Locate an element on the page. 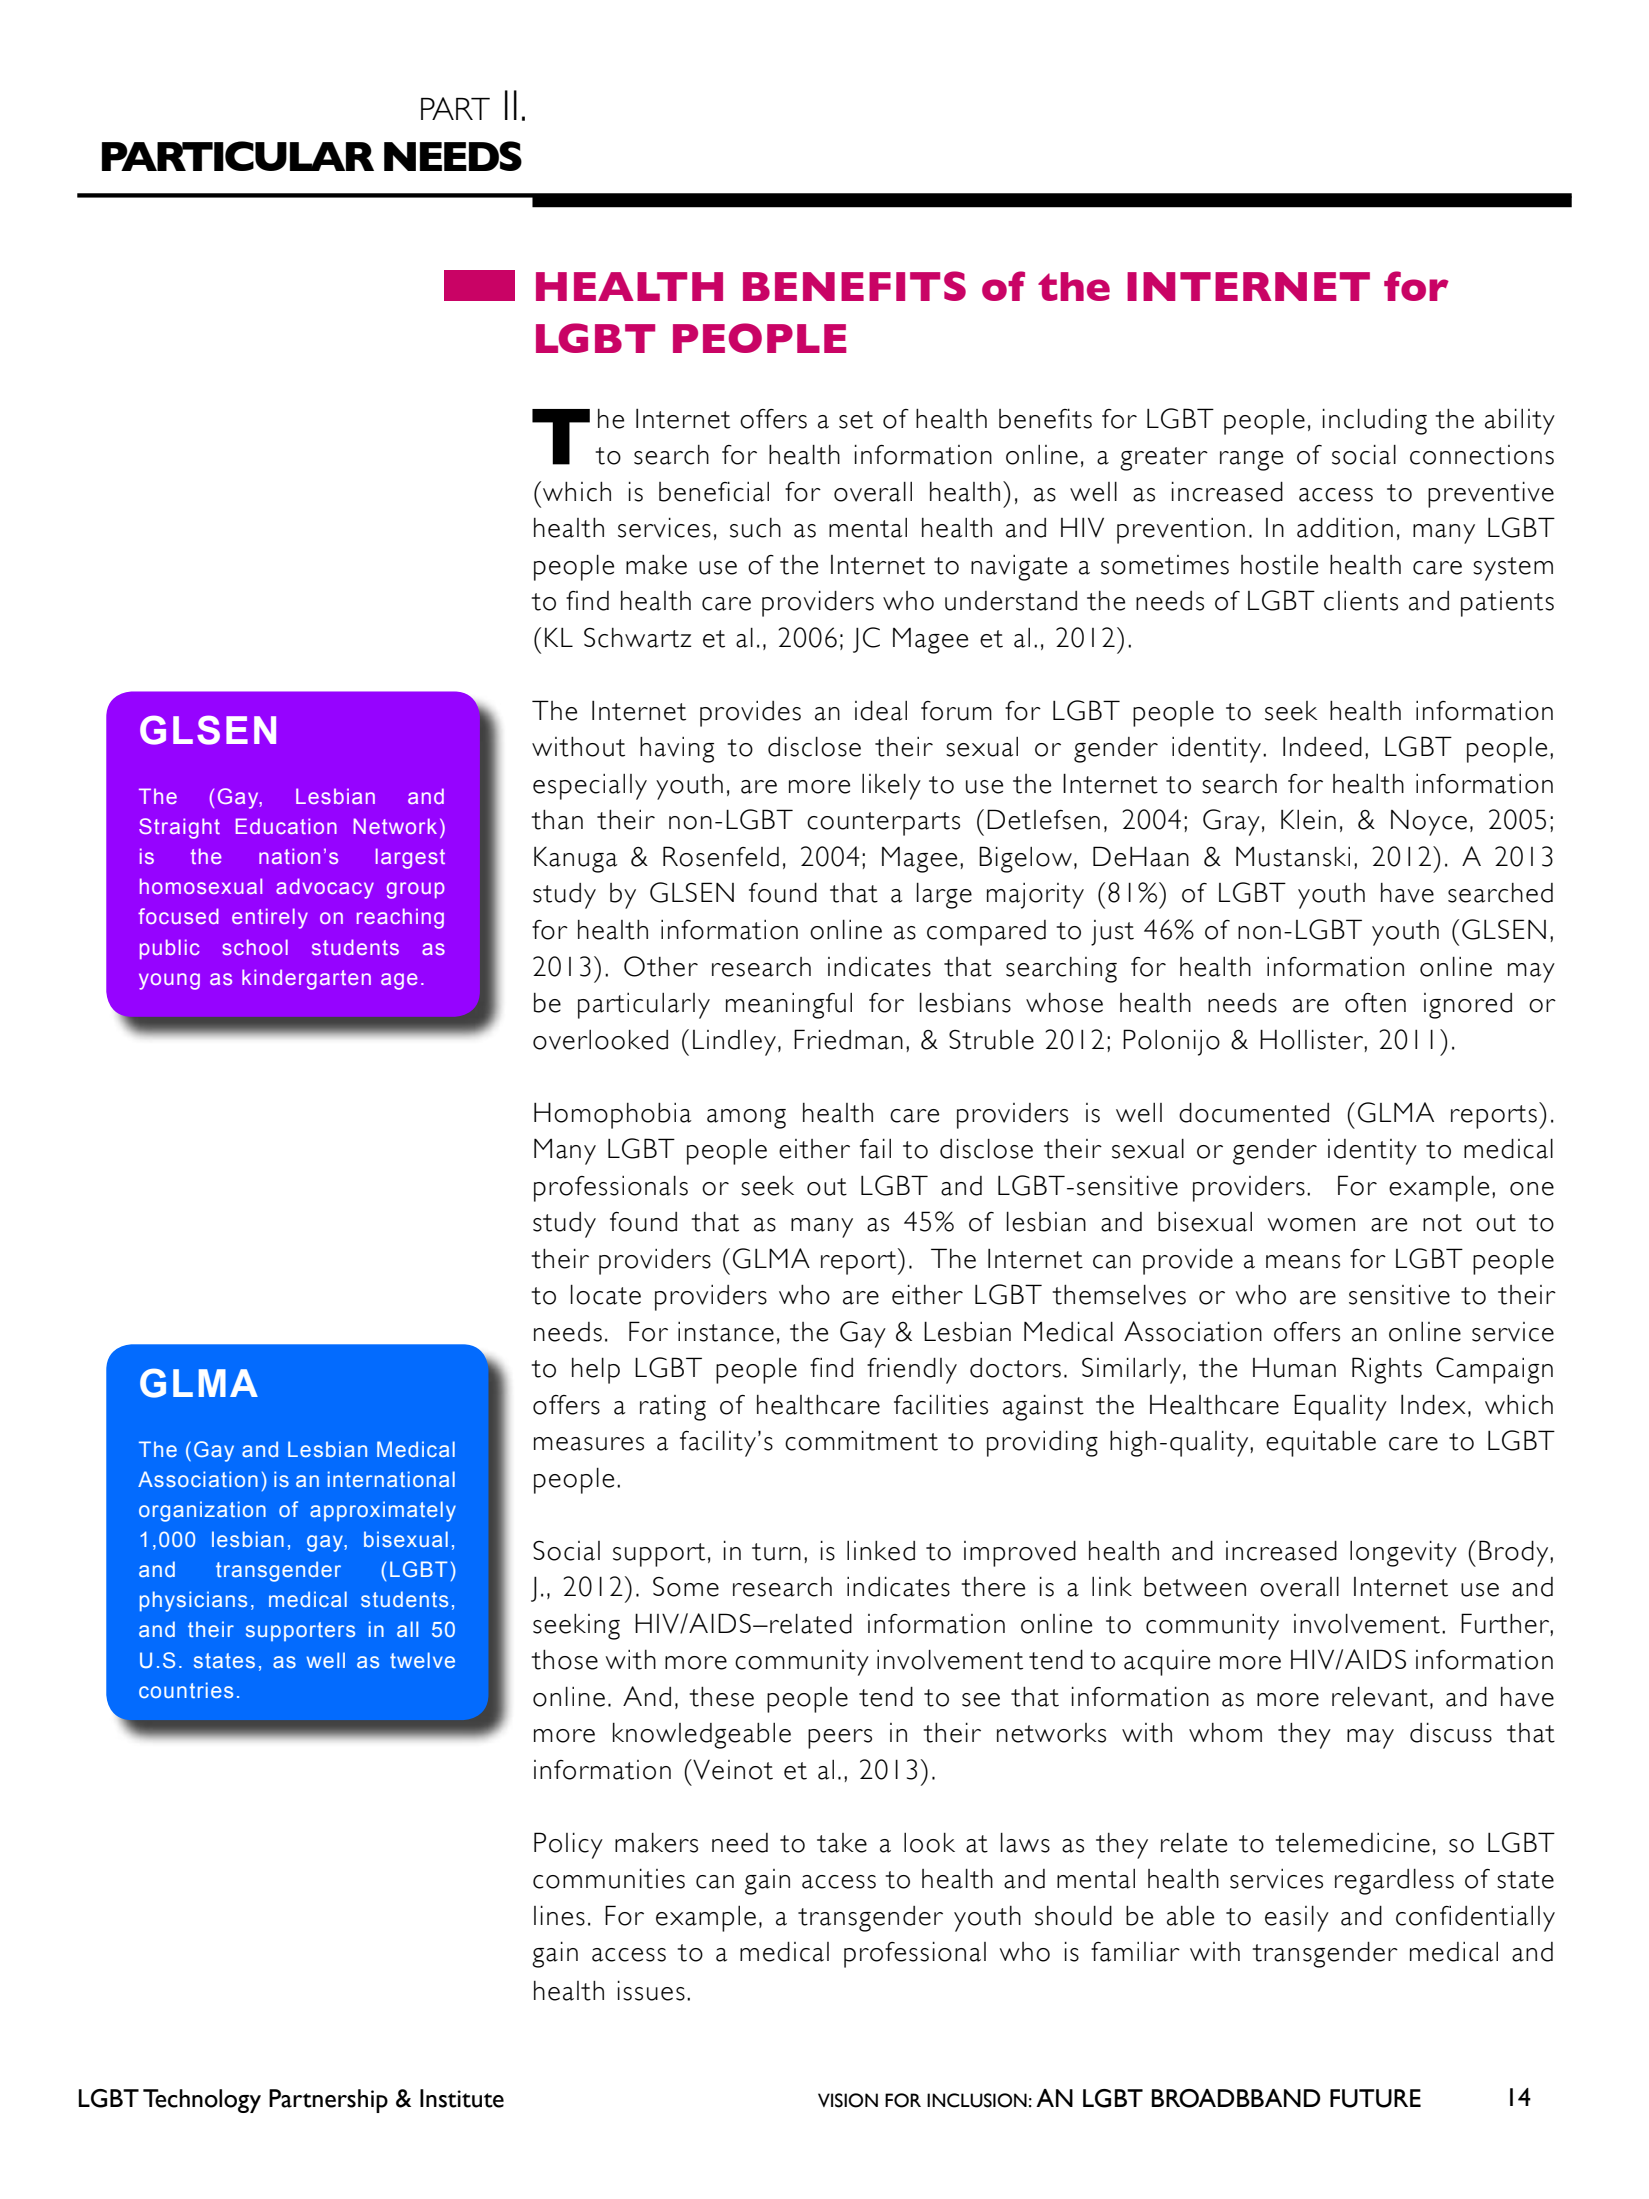  instance is located at coordinates (726, 1332).
